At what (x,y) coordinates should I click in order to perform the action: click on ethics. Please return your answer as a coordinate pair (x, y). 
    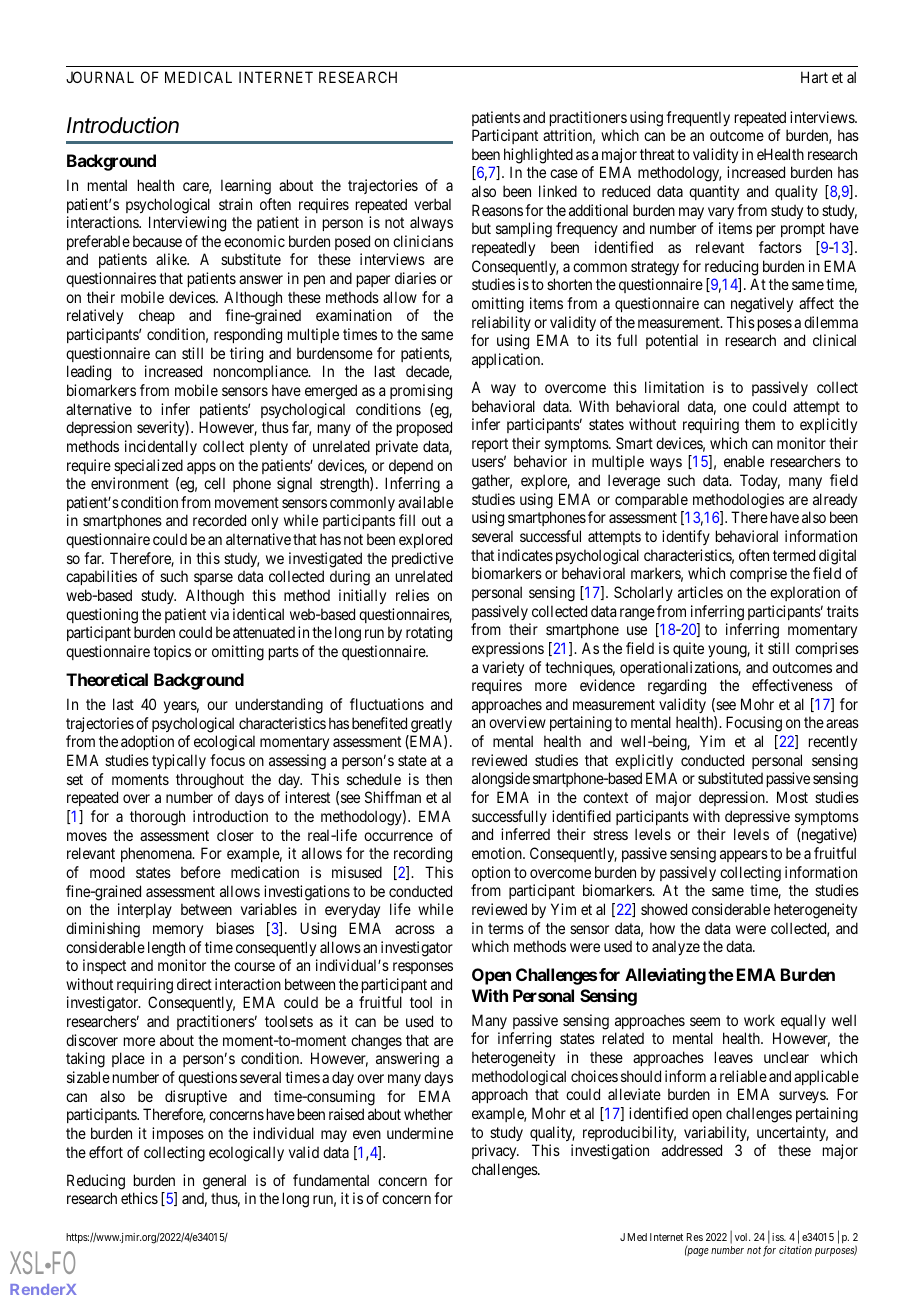
    Looking at the image, I should click on (139, 1198).
